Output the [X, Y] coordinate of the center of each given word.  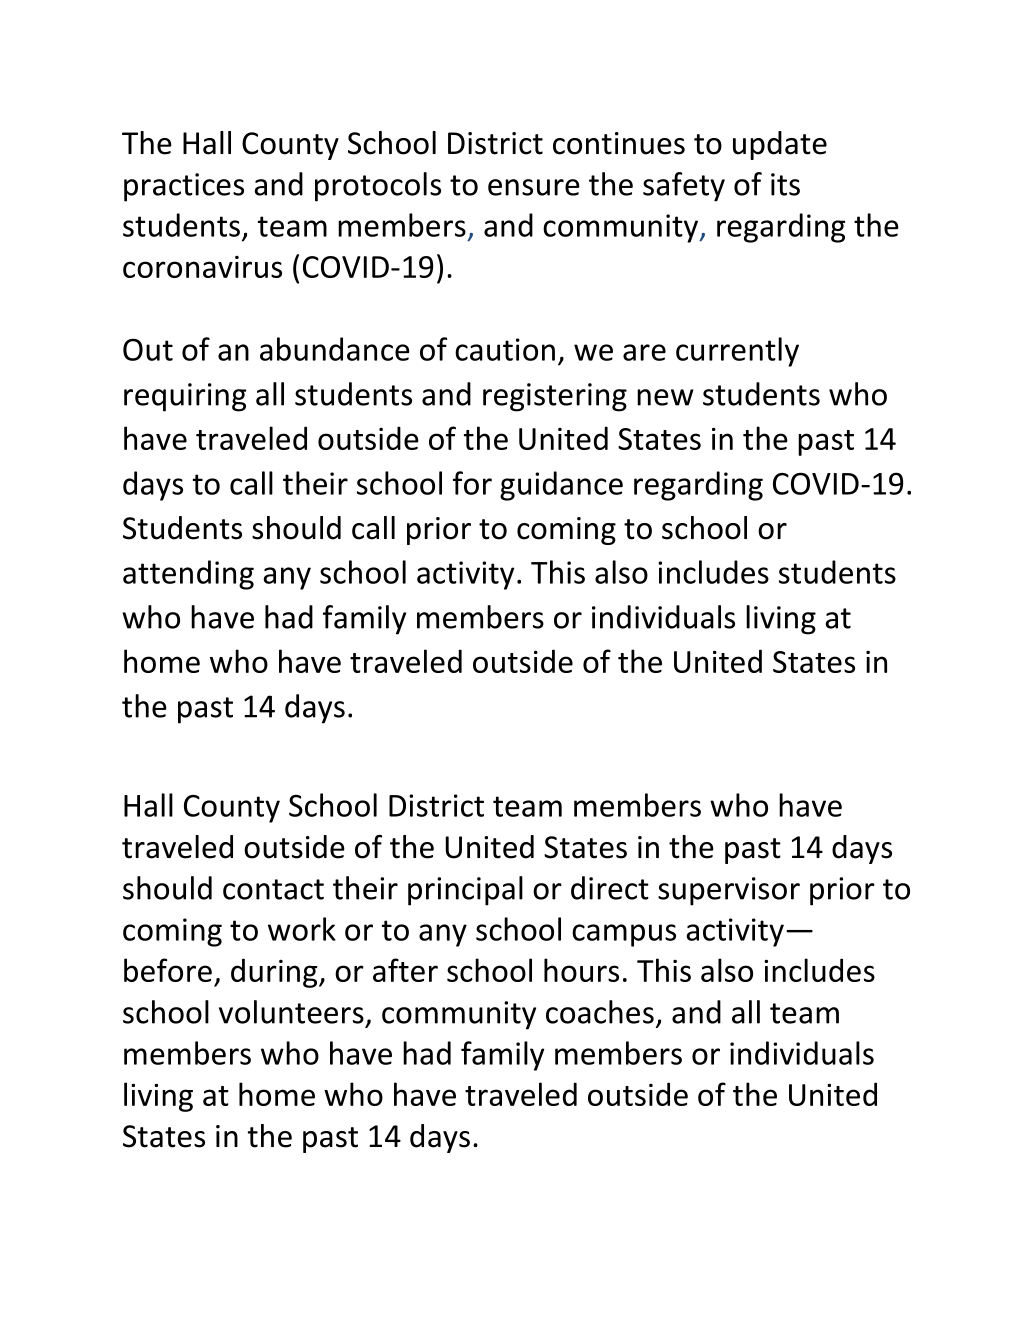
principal [465, 891]
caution [505, 349]
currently [737, 352]
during [275, 973]
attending [188, 575]
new [665, 397]
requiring [185, 397]
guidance [561, 486]
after [405, 970]
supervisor [729, 891]
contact [273, 889]
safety [684, 187]
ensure [534, 187]
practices [184, 187]
